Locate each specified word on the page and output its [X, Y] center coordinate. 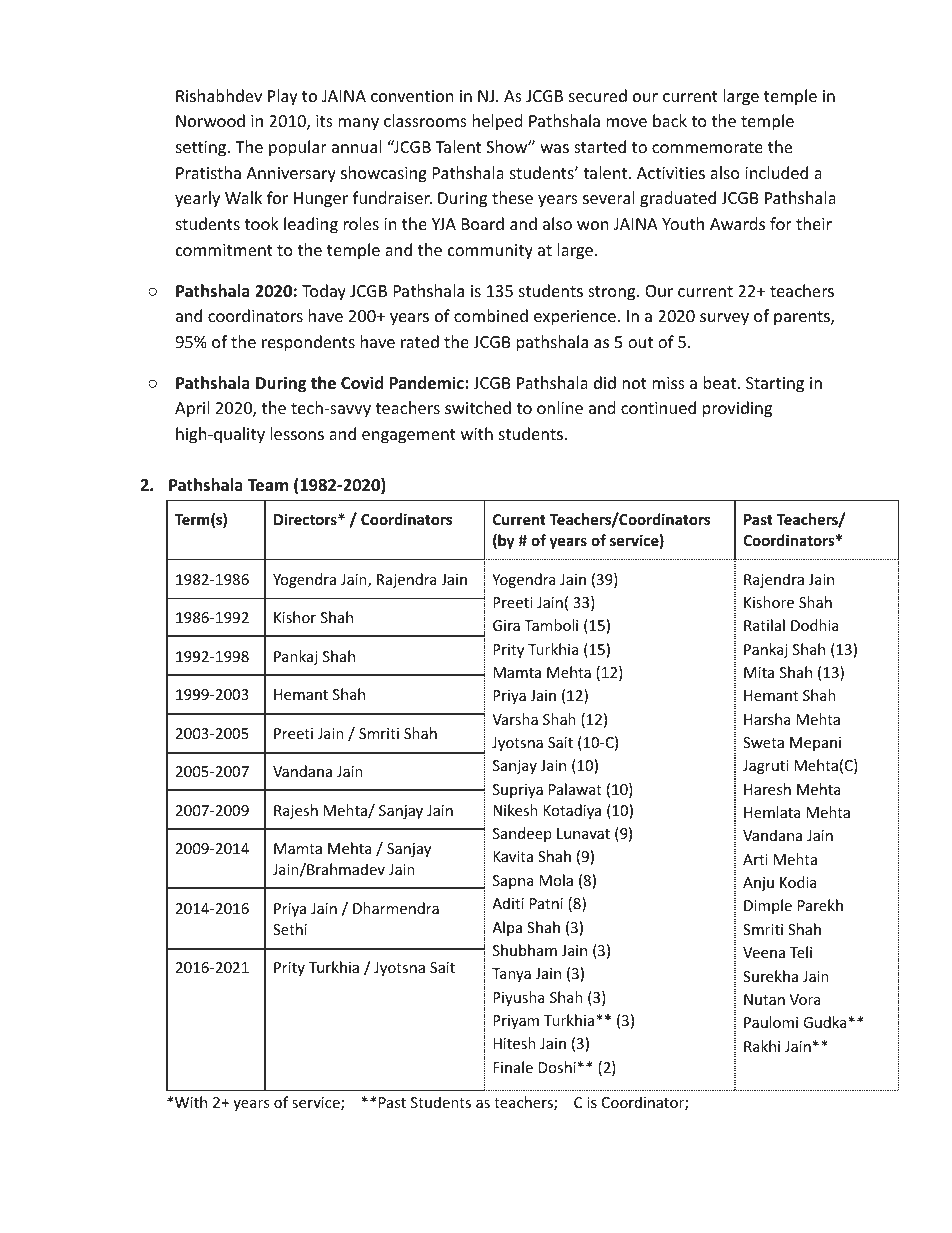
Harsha [767, 719]
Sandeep [522, 834]
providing [737, 409]
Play [283, 97]
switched [478, 407]
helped [497, 122]
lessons [297, 433]
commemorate [707, 147]
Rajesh [296, 811]
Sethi [290, 929]
